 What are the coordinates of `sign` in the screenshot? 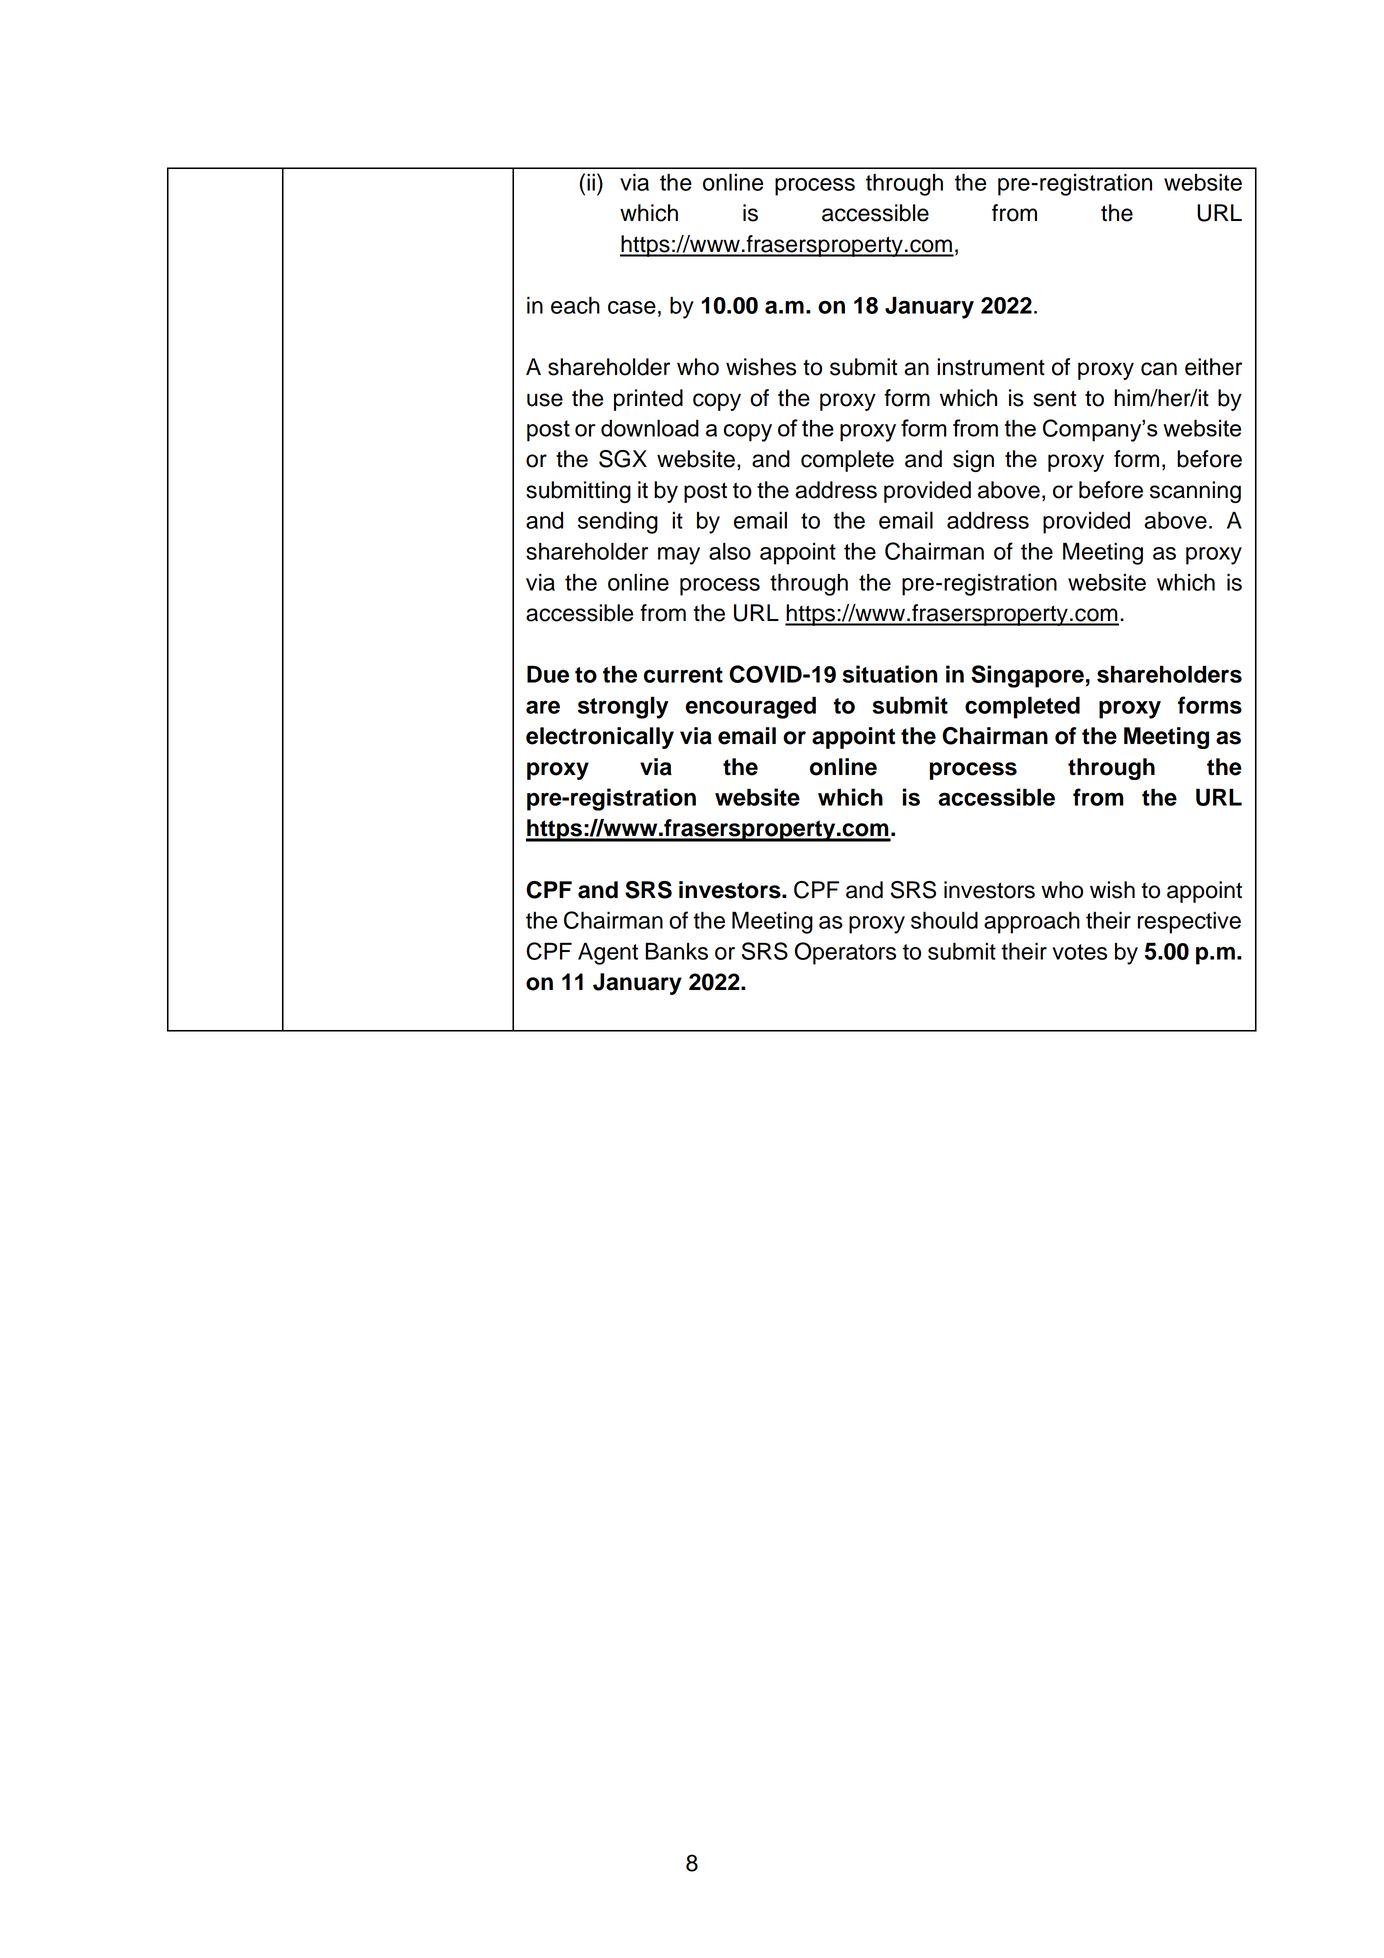 It's located at (973, 461).
